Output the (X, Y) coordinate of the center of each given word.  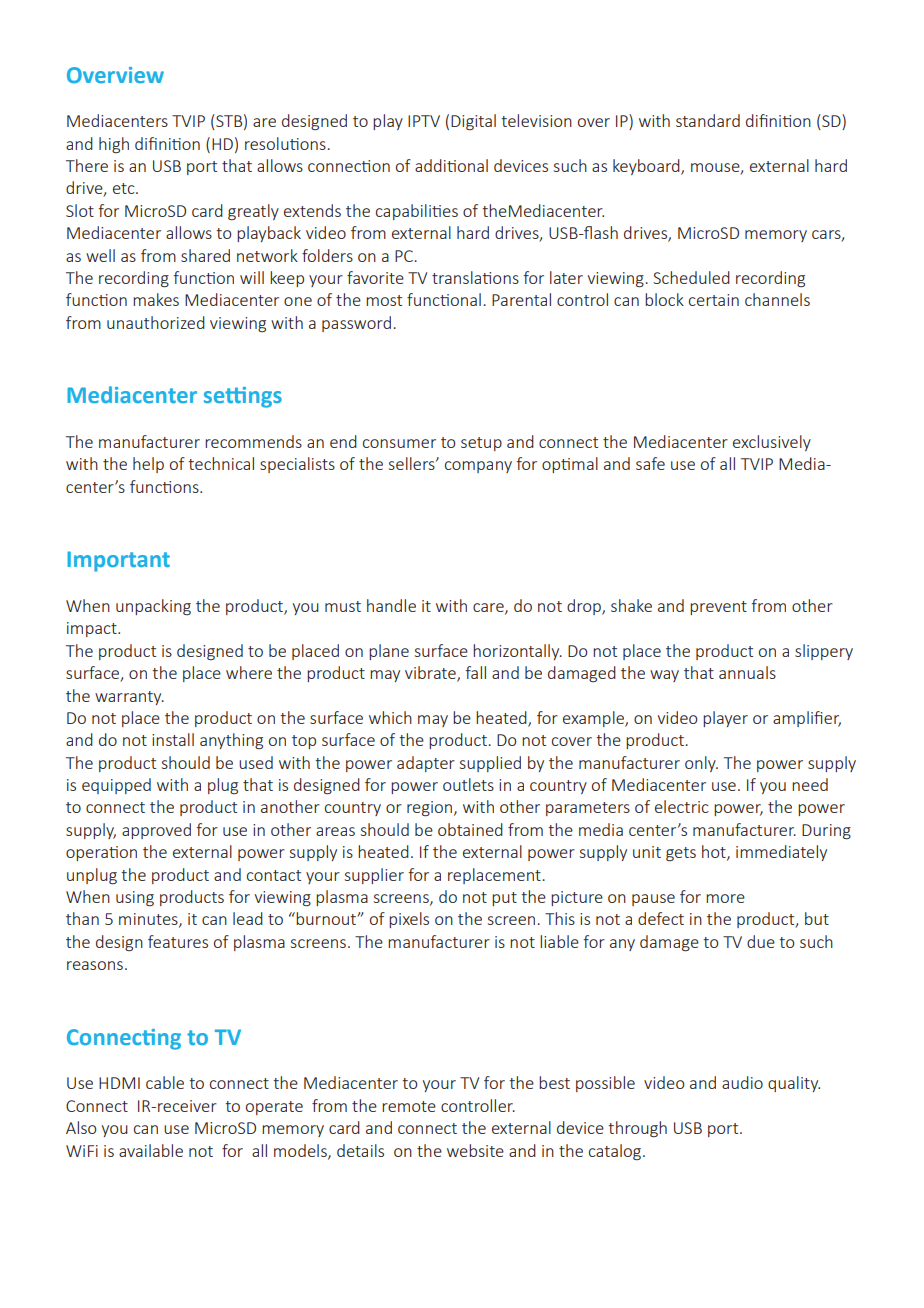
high (114, 145)
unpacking (153, 607)
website (475, 1150)
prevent (718, 608)
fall (475, 672)
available (151, 1150)
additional (451, 165)
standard (708, 120)
